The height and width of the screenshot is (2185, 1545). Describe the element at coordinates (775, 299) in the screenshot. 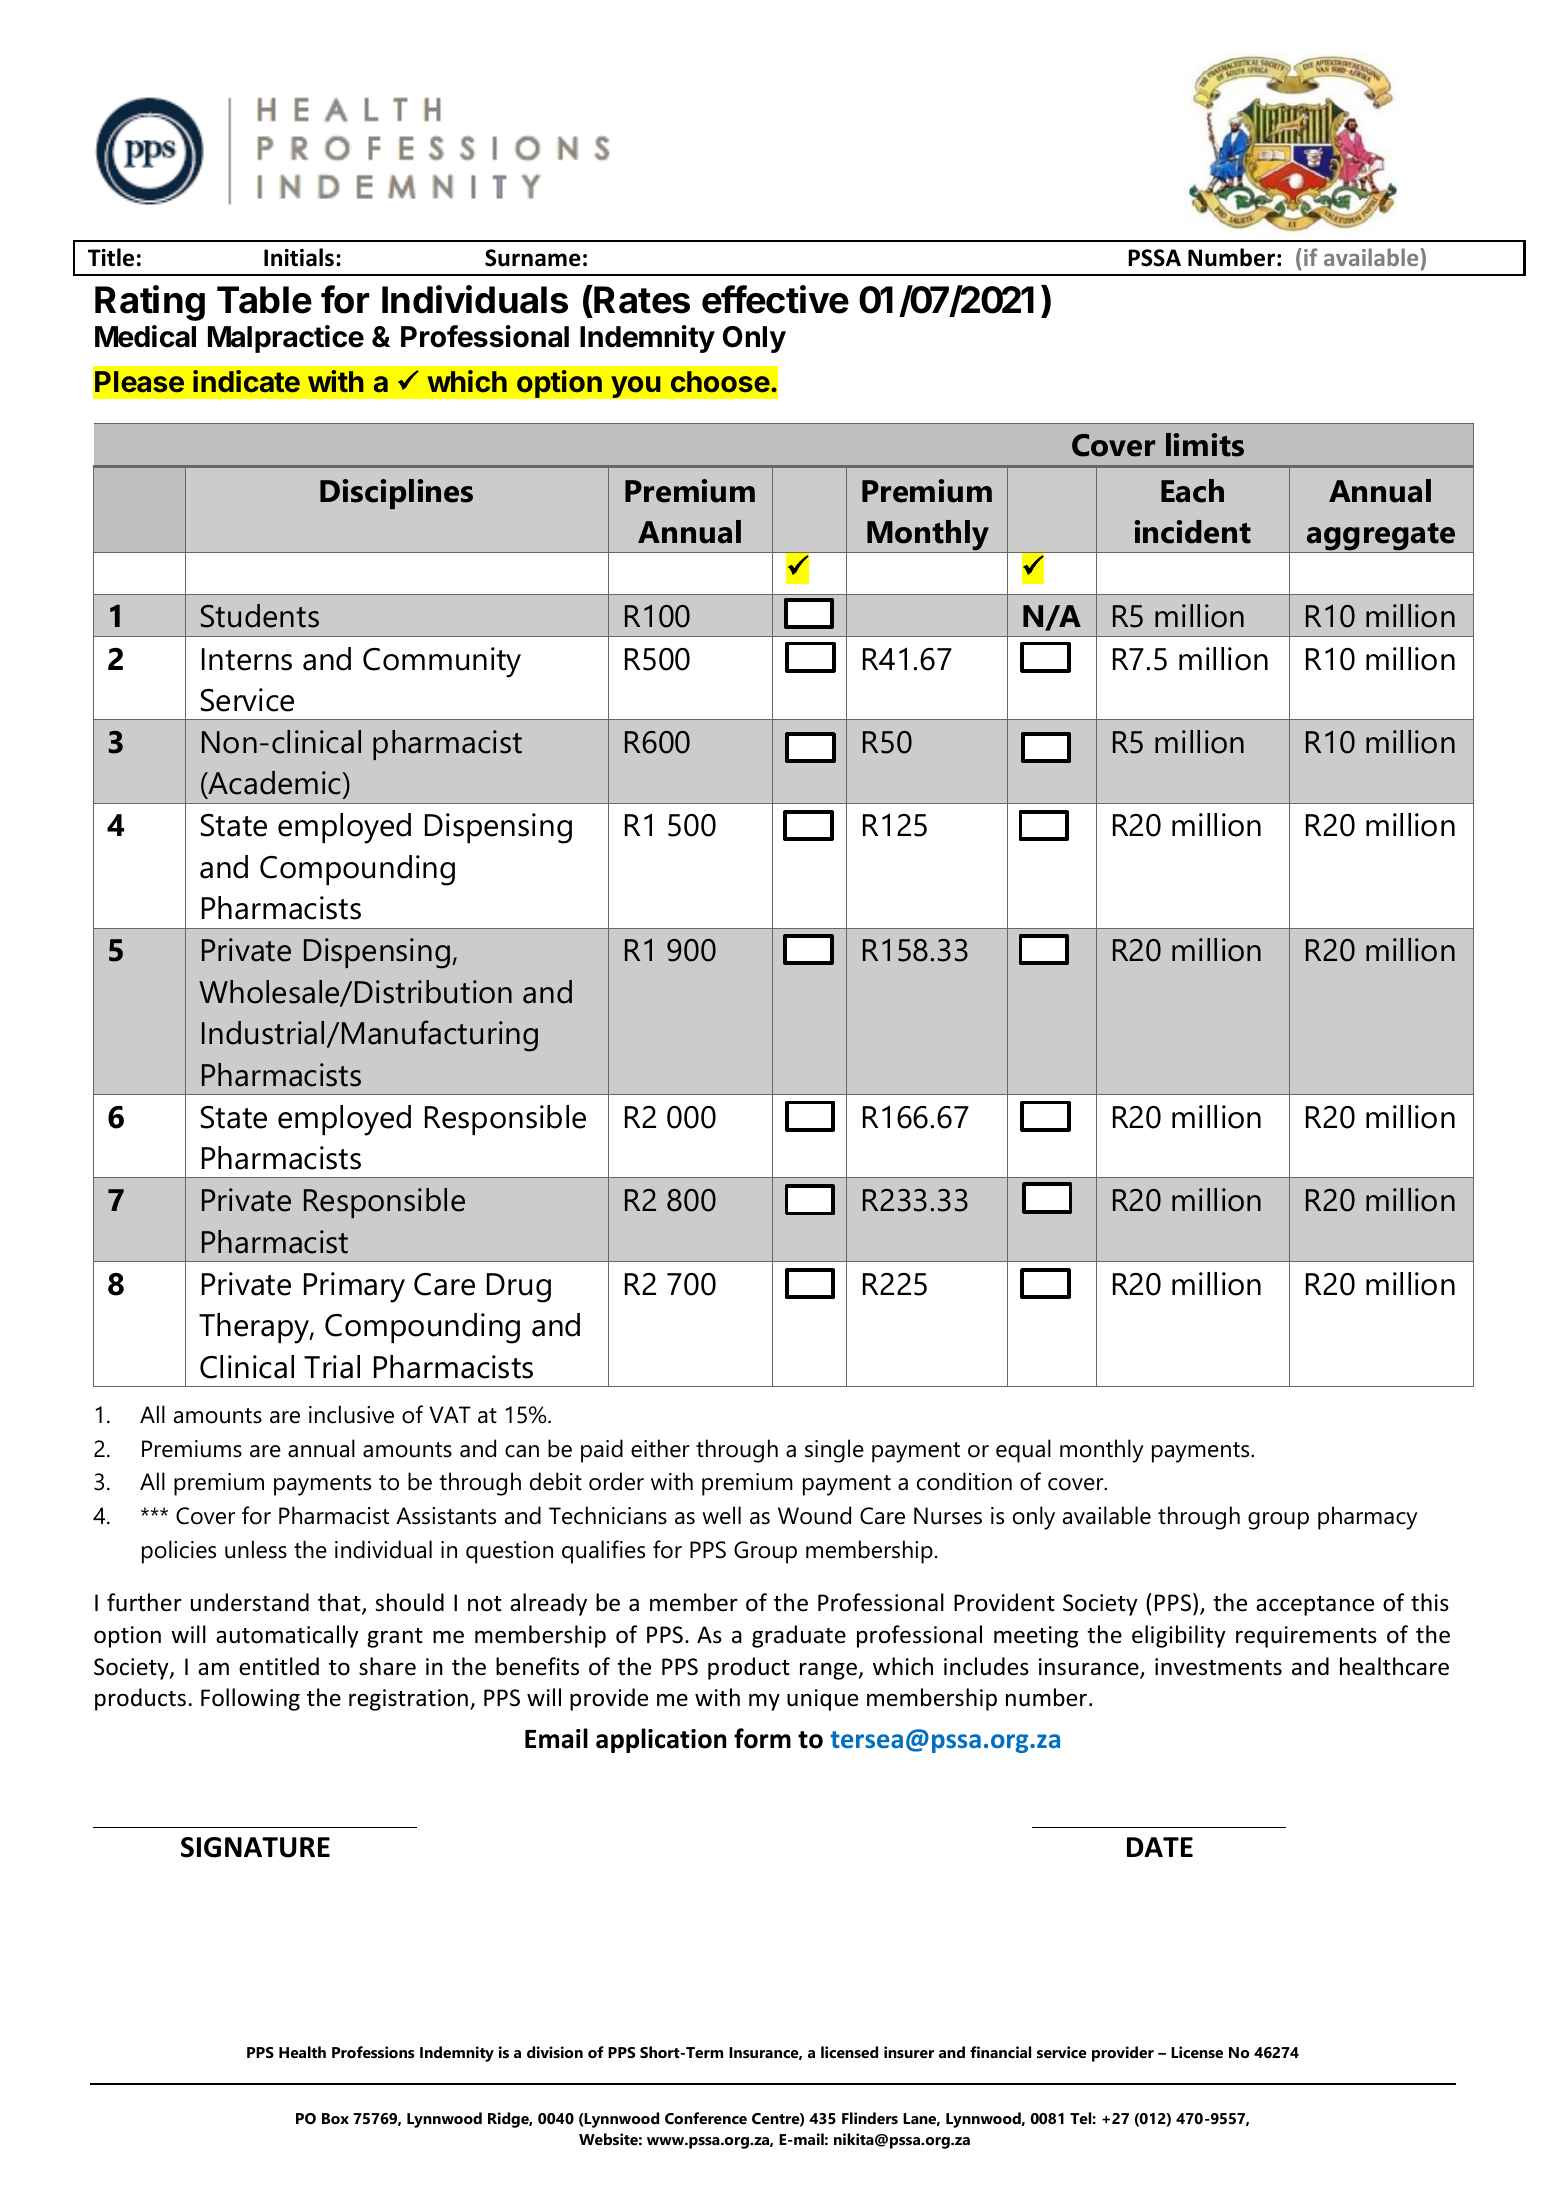

I see `effective` at that location.
